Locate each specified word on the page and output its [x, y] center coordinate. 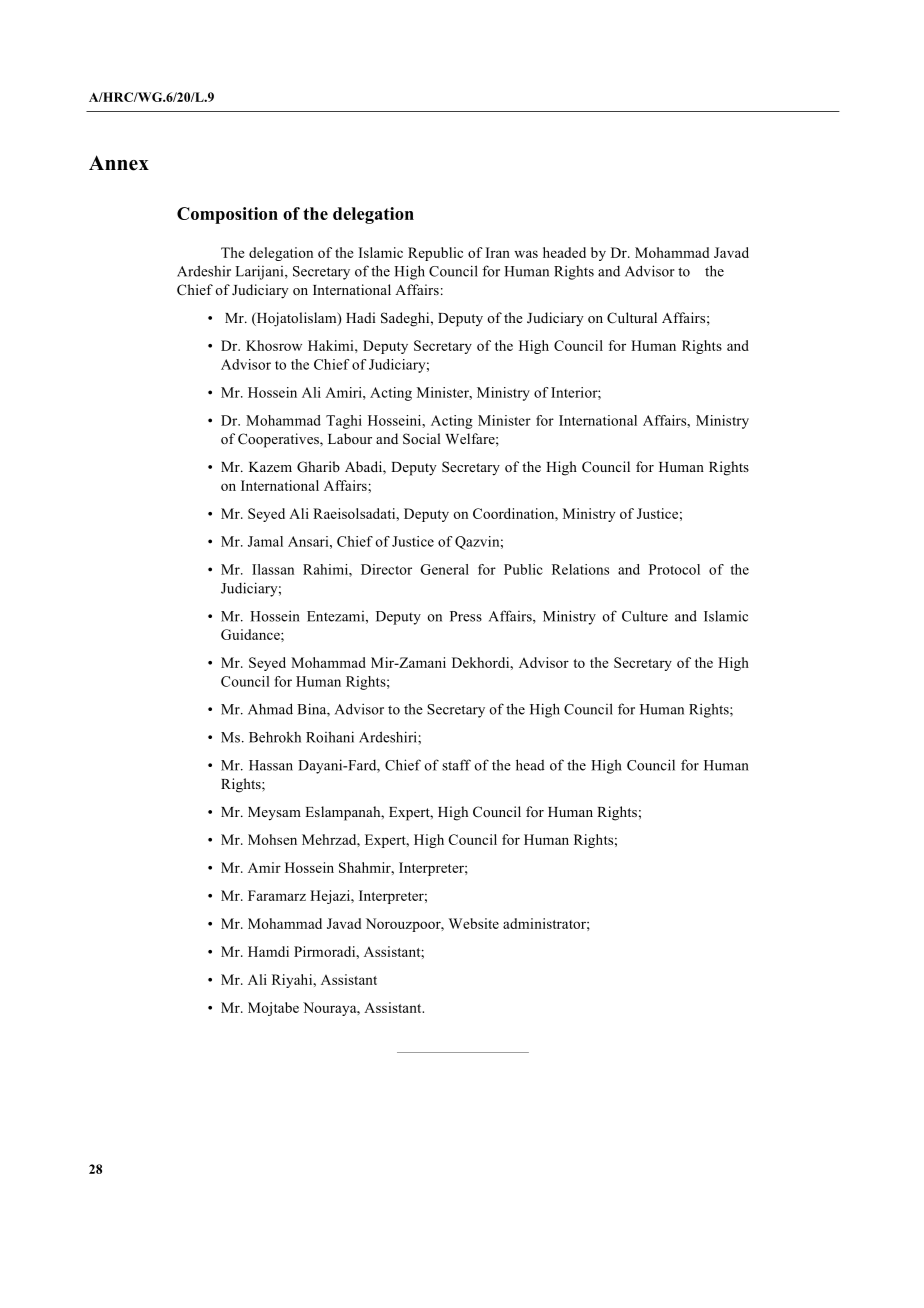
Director [386, 569]
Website [474, 923]
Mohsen [272, 839]
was [526, 254]
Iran [498, 252]
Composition [227, 215]
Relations [580, 569]
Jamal [265, 541]
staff [456, 765]
